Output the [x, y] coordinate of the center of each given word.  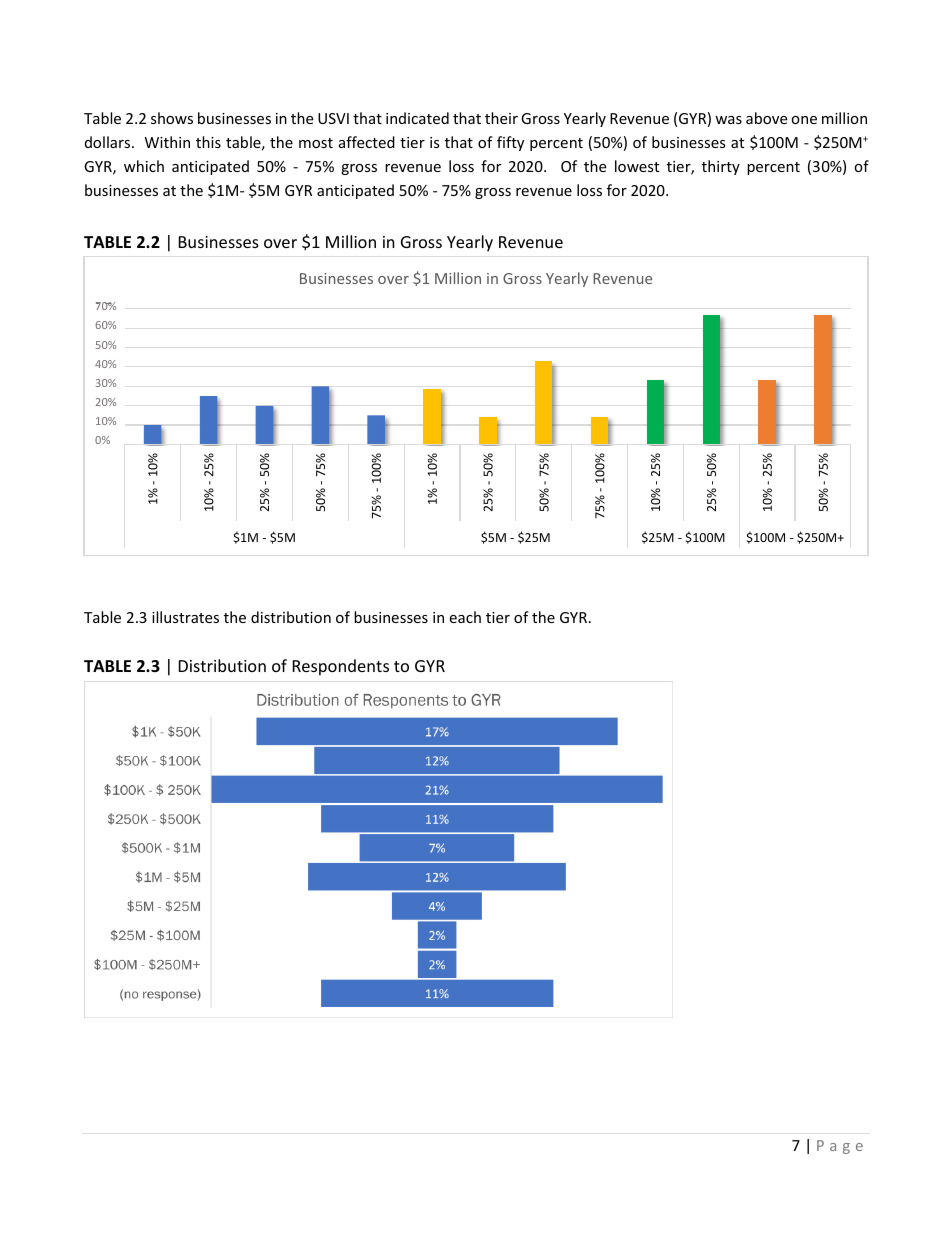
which [144, 166]
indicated [417, 118]
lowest [637, 166]
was [728, 120]
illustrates [185, 617]
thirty [721, 167]
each [465, 617]
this [208, 142]
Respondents [341, 667]
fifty [510, 143]
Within [167, 142]
